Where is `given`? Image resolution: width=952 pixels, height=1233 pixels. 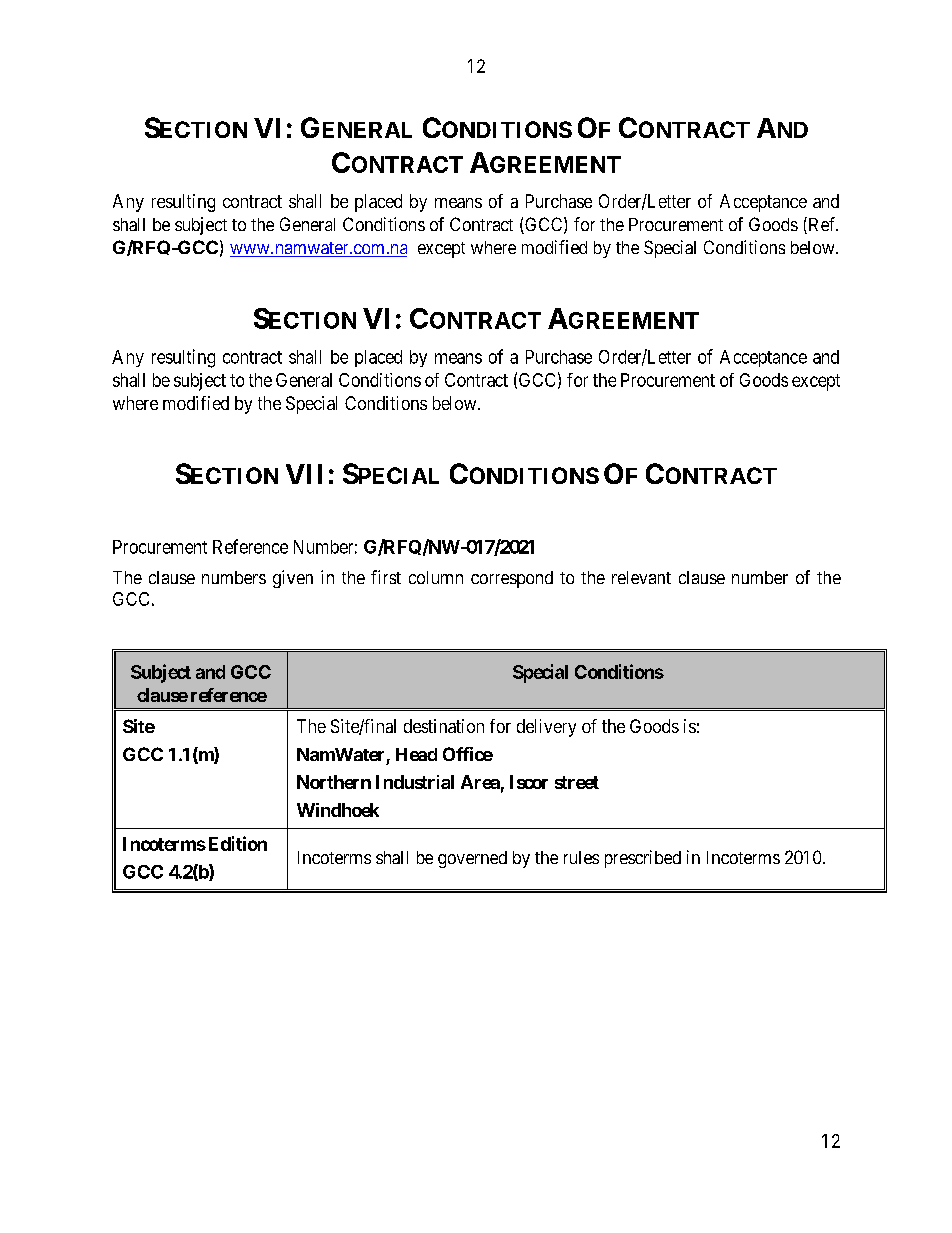 given is located at coordinates (293, 579).
